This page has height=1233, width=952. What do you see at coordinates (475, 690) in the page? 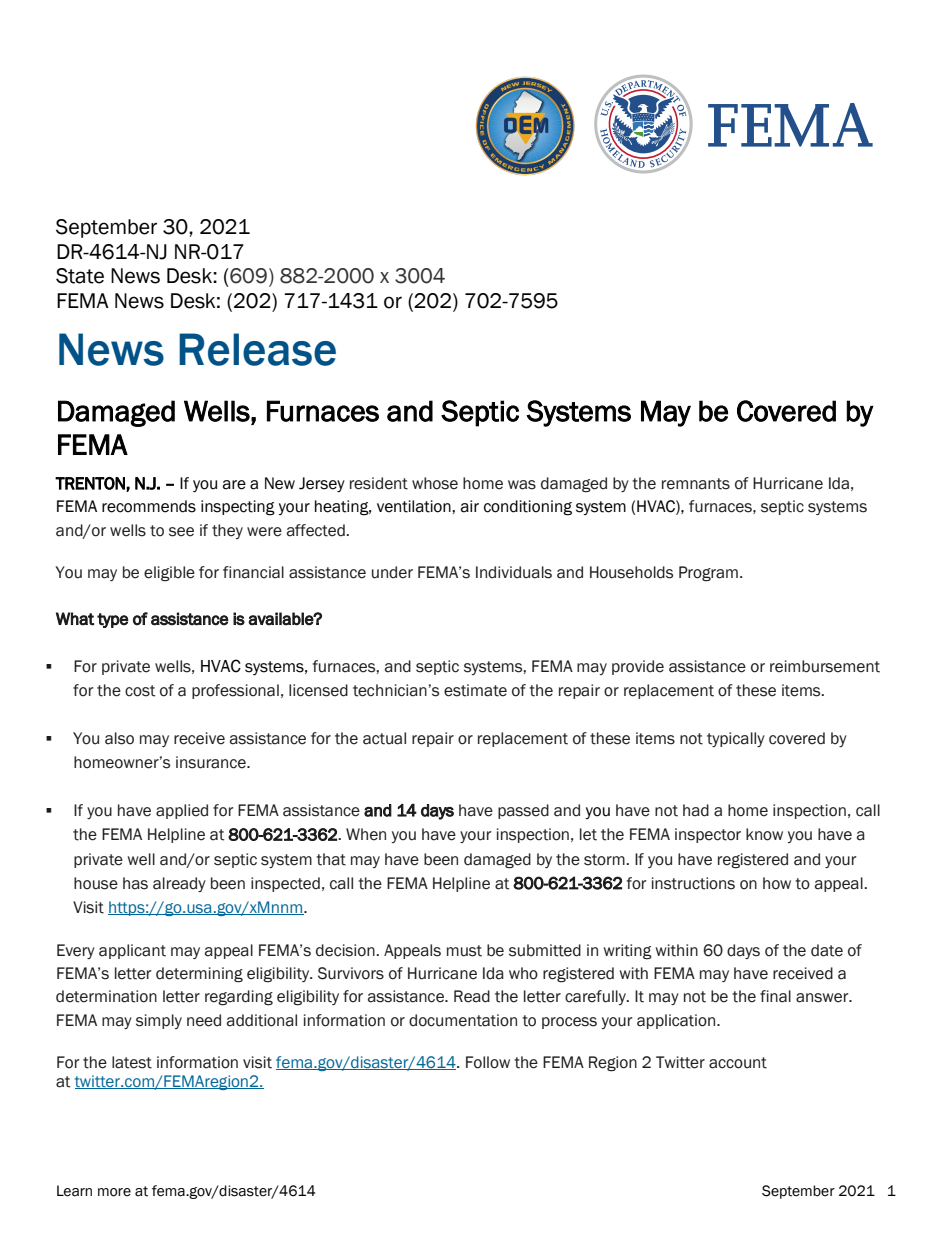
I see `estimate` at bounding box center [475, 690].
